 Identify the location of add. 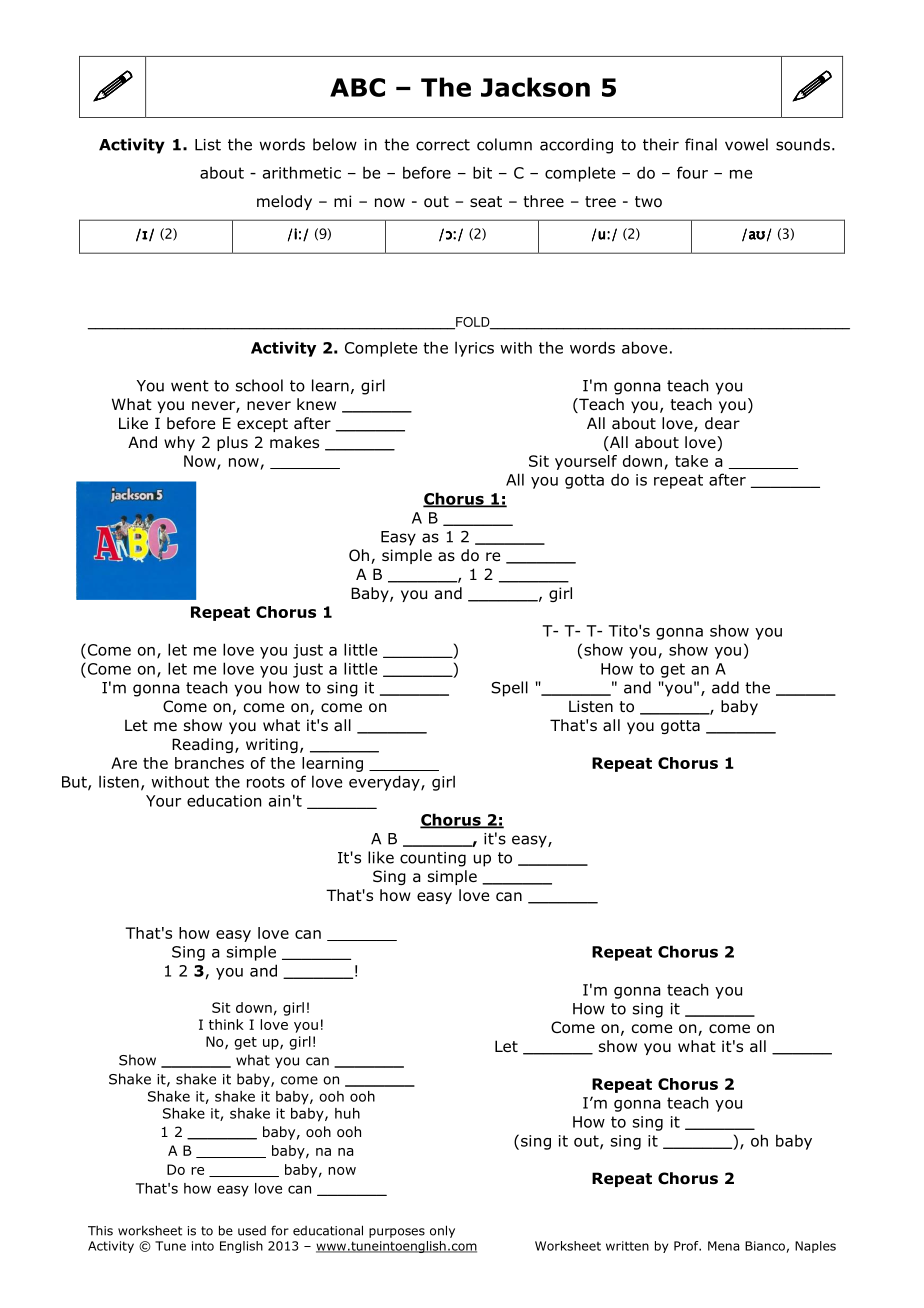
(725, 687).
